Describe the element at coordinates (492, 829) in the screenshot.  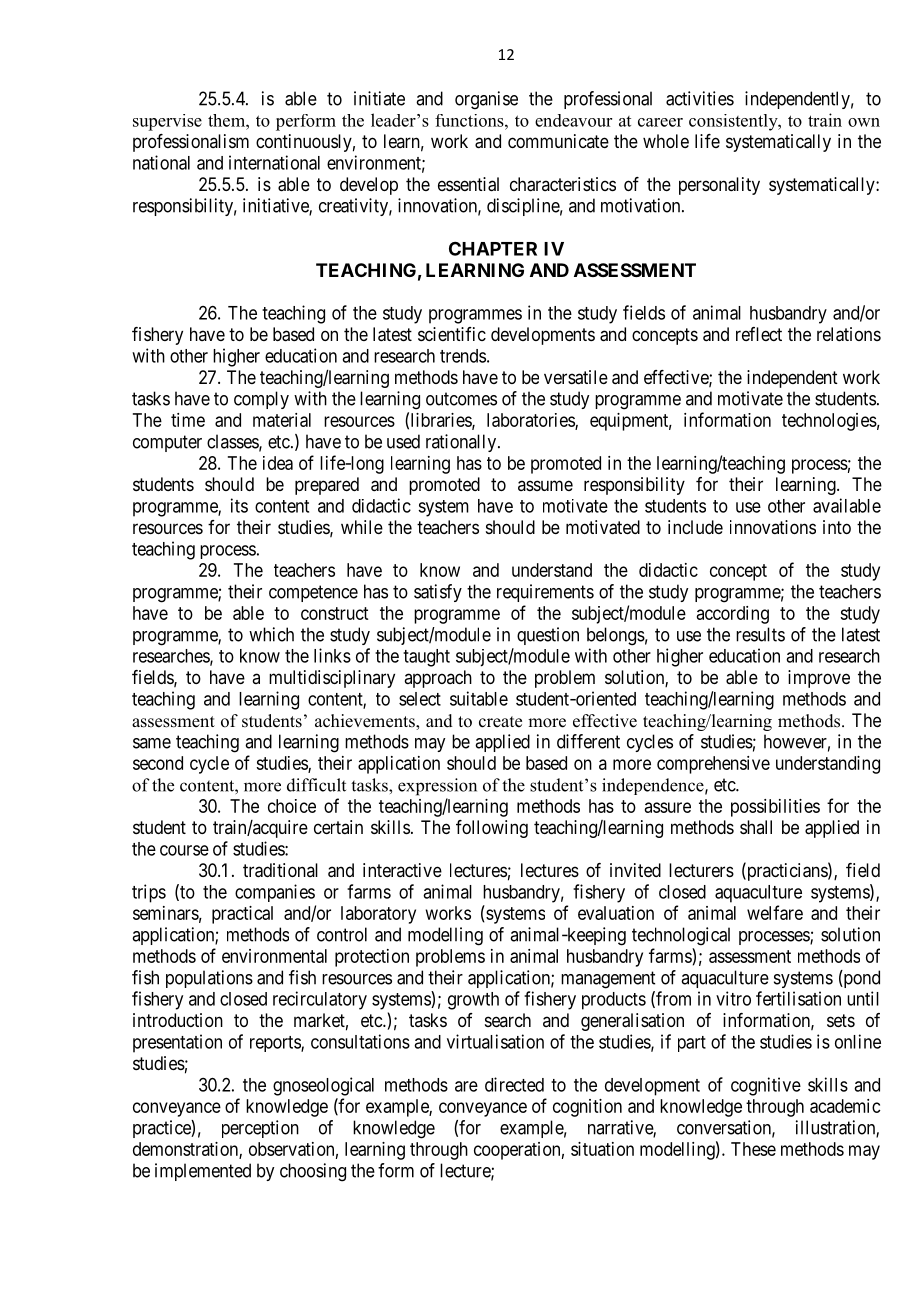
I see `following` at that location.
